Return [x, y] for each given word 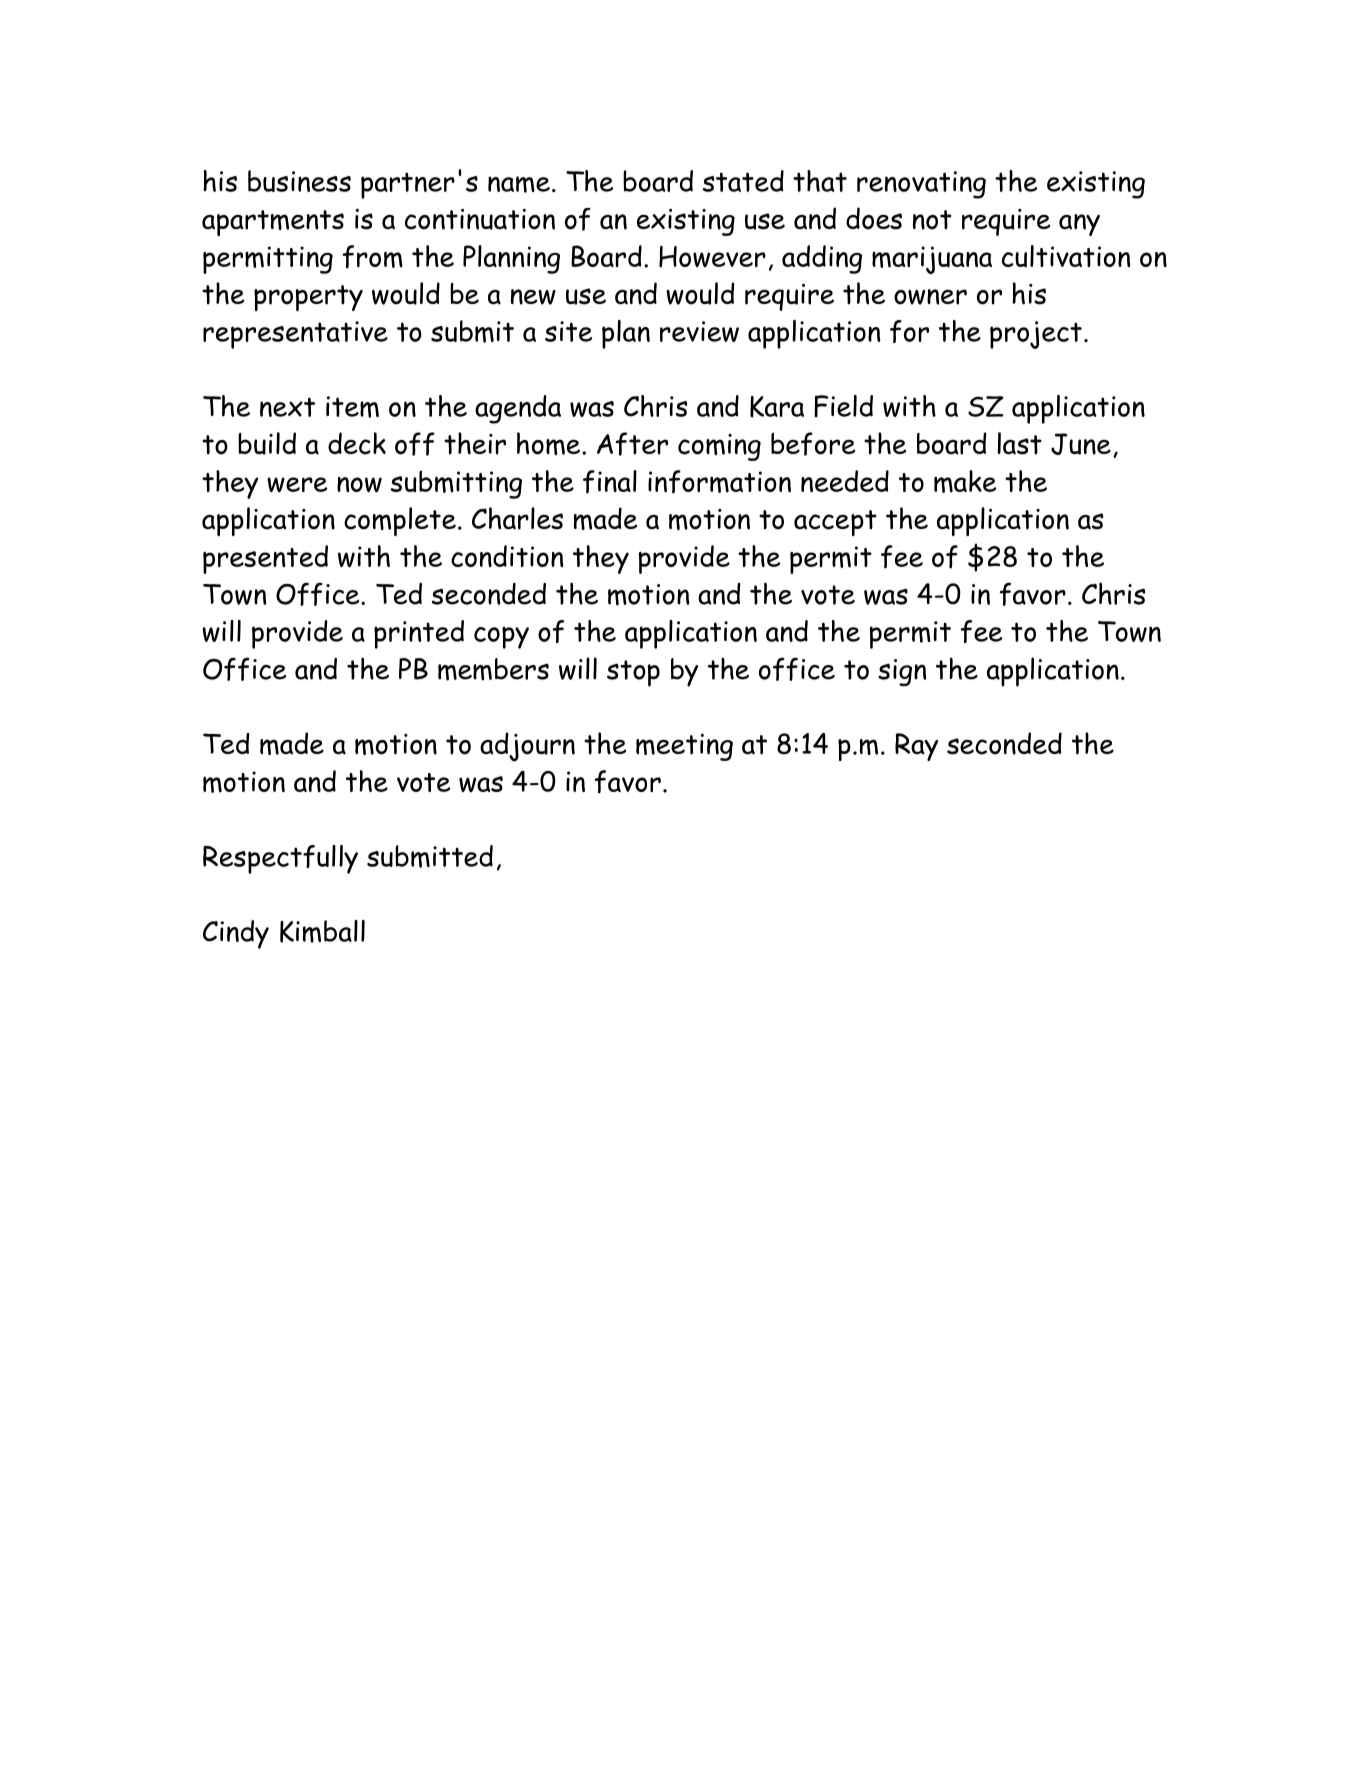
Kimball [322, 931]
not [932, 220]
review [699, 331]
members [493, 669]
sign [902, 672]
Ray [916, 747]
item [352, 407]
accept [835, 523]
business [299, 181]
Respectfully [280, 859]
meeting [684, 747]
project [1036, 335]
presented [265, 559]
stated [743, 181]
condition [507, 556]
